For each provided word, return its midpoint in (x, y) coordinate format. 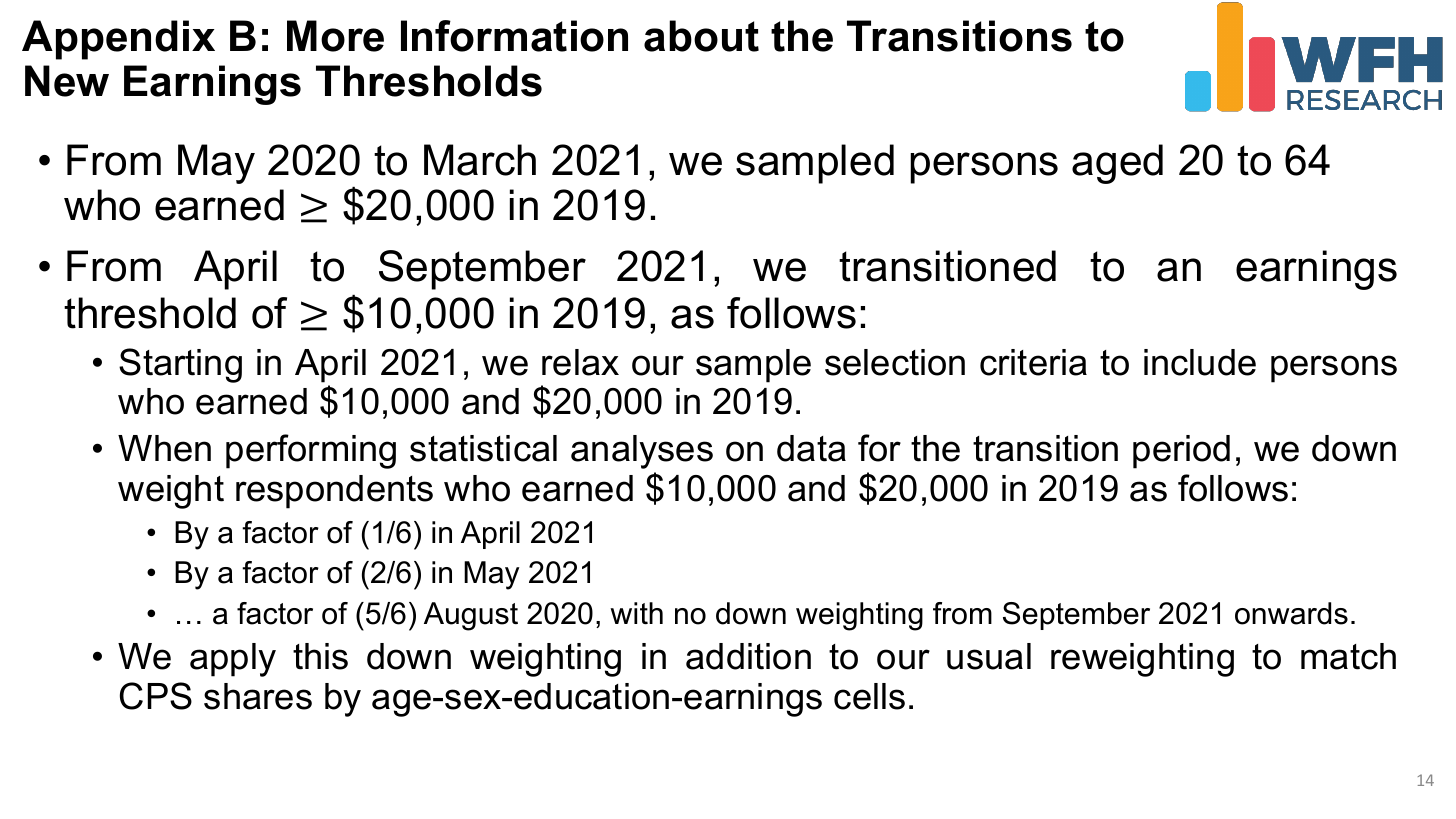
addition (748, 656)
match (1348, 656)
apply (233, 660)
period (1181, 452)
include (1200, 362)
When (164, 448)
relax (580, 362)
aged (1117, 164)
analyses (642, 452)
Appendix (118, 40)
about (701, 36)
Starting (180, 365)
